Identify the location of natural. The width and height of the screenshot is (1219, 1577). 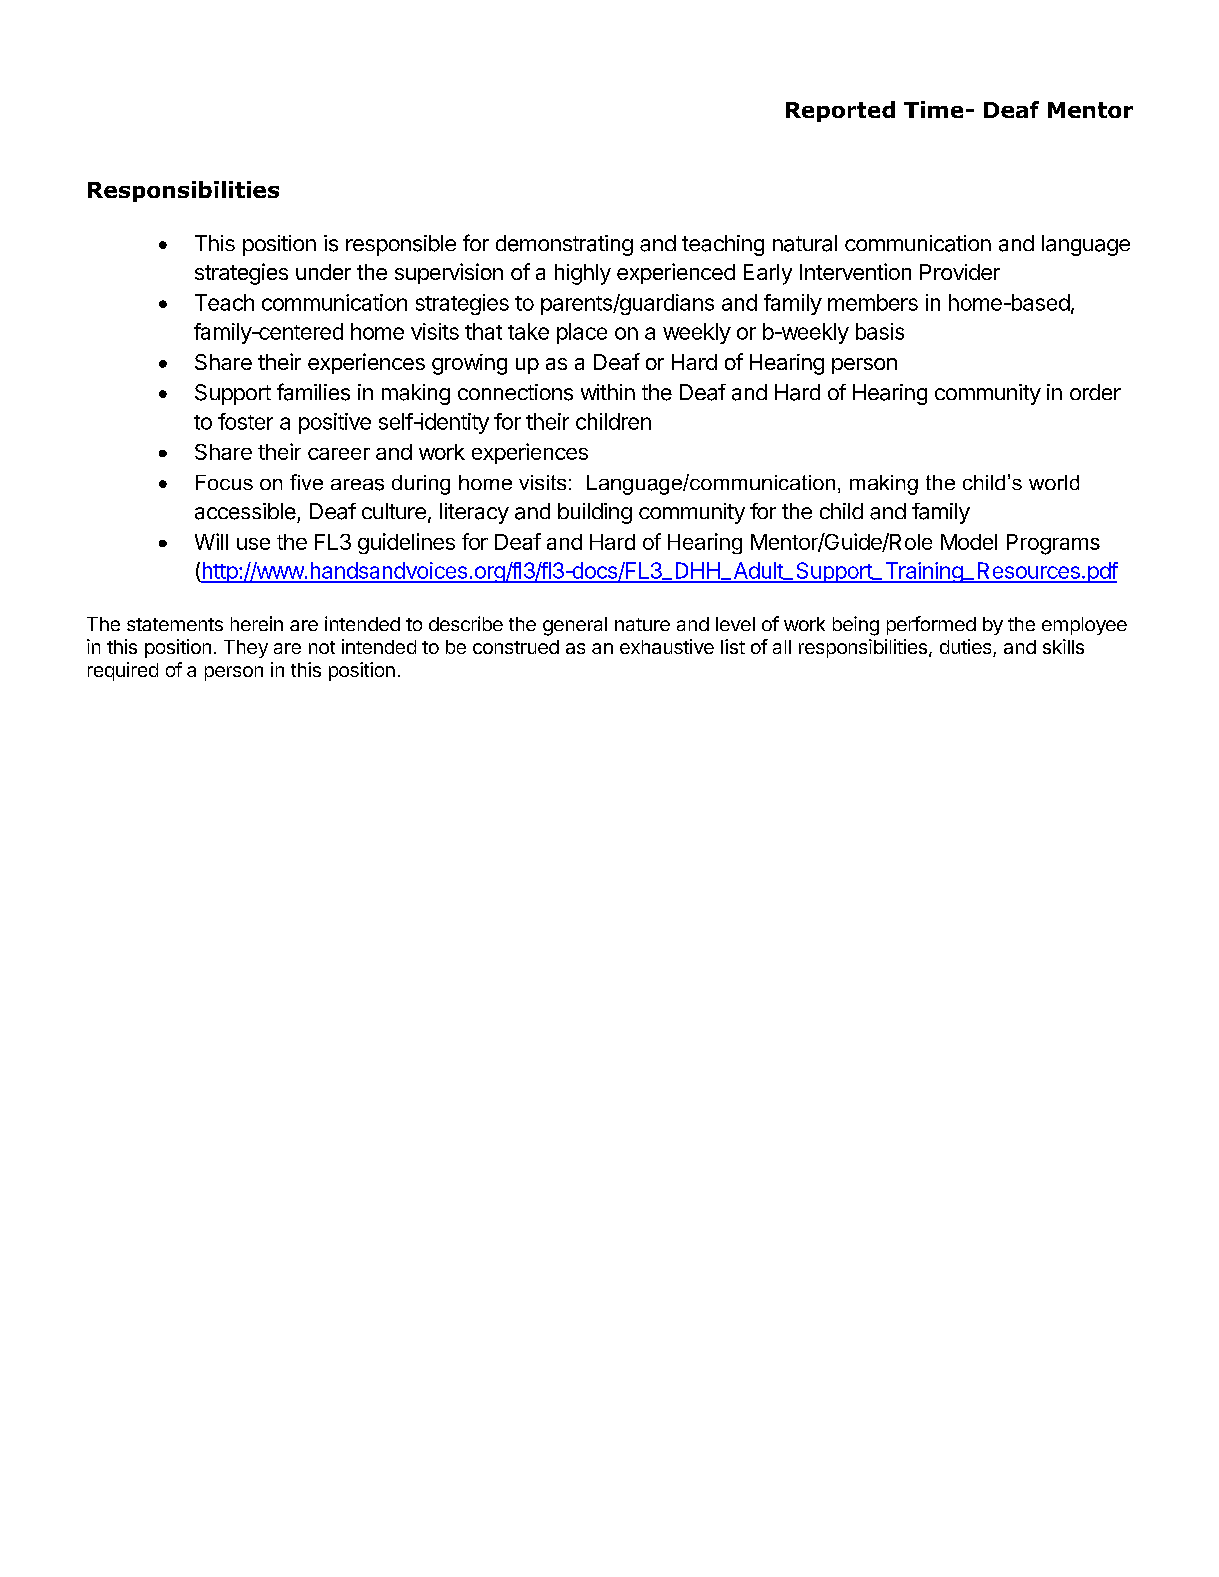
(805, 243).
